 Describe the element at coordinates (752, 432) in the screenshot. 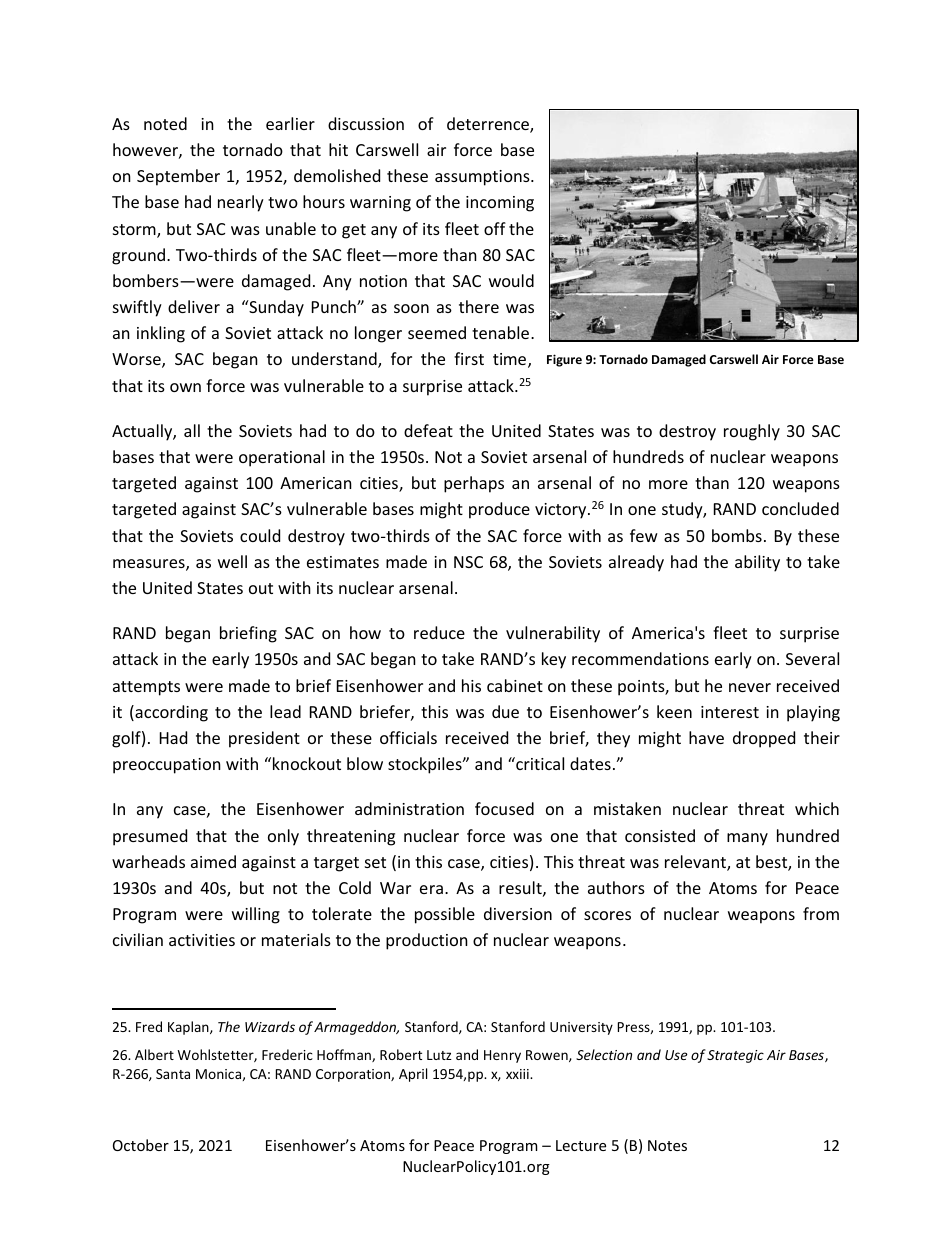

I see `roughly` at that location.
